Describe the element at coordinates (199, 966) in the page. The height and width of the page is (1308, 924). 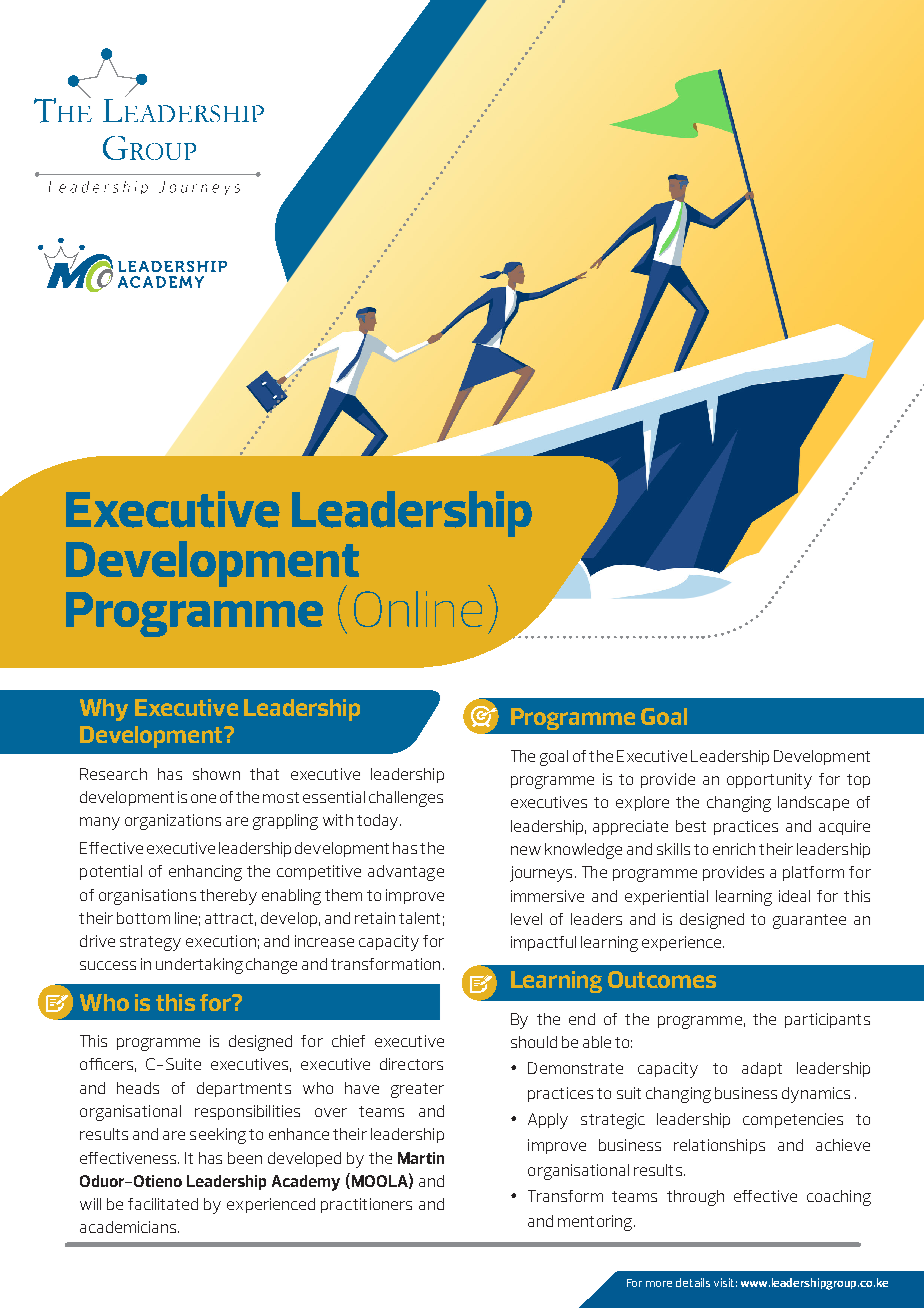
I see `undertaking` at that location.
